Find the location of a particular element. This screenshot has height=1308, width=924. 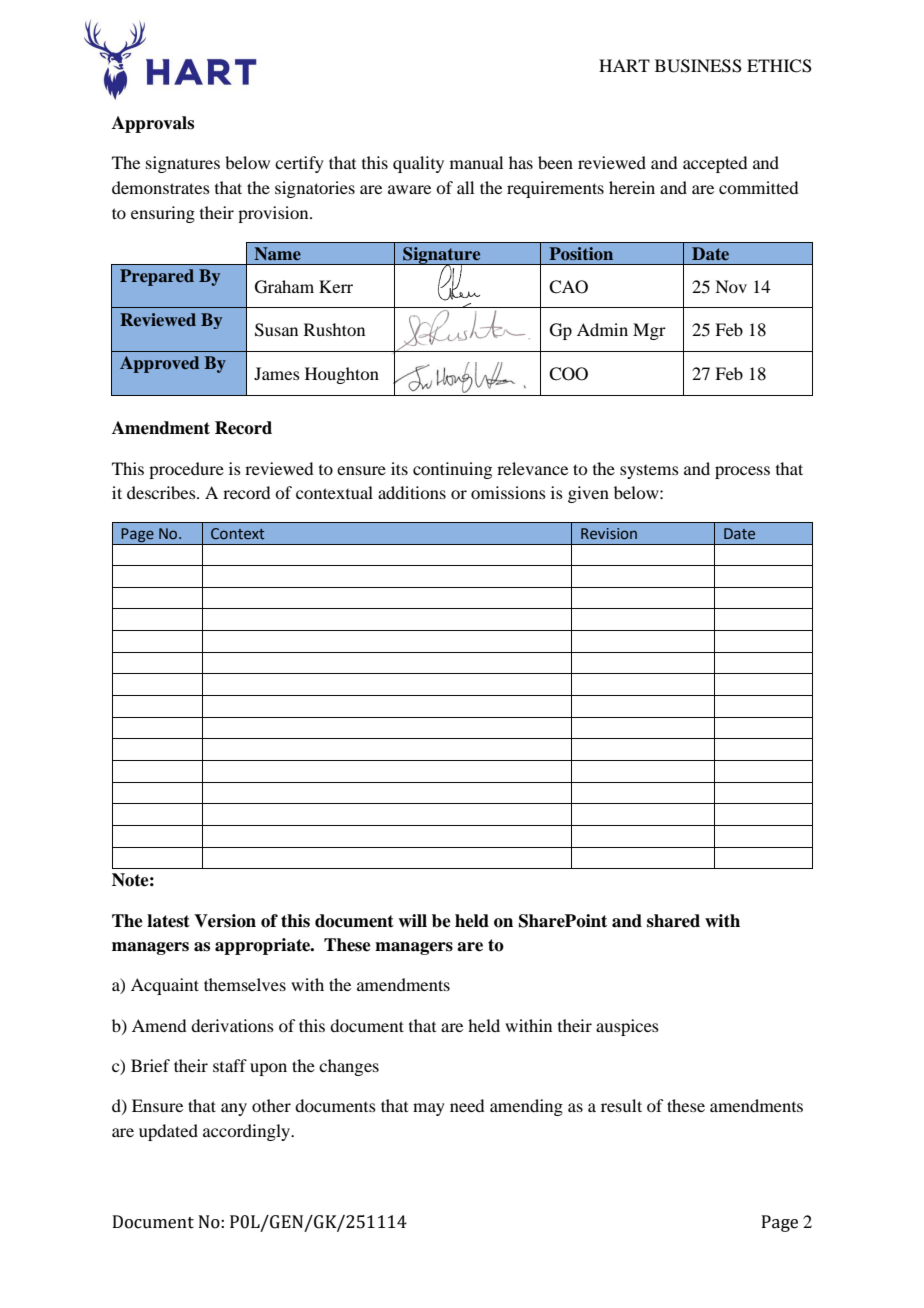

will is located at coordinates (412, 920).
